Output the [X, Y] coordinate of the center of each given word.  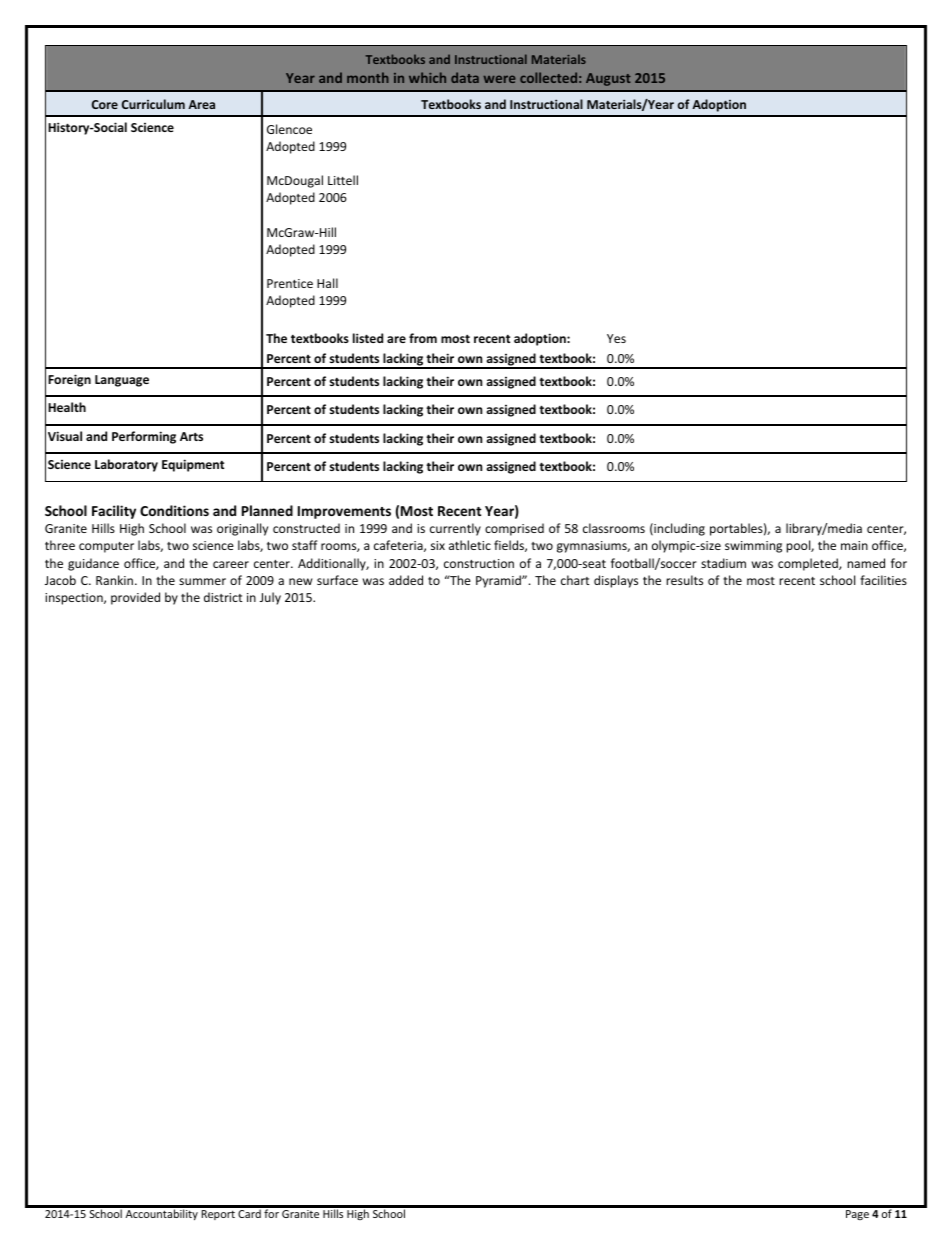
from [423, 338]
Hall [327, 283]
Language [122, 381]
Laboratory [126, 465]
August [608, 79]
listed [368, 338]
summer [202, 581]
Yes [616, 338]
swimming [753, 547]
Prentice [290, 283]
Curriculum [153, 104]
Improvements [344, 512]
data [465, 77]
